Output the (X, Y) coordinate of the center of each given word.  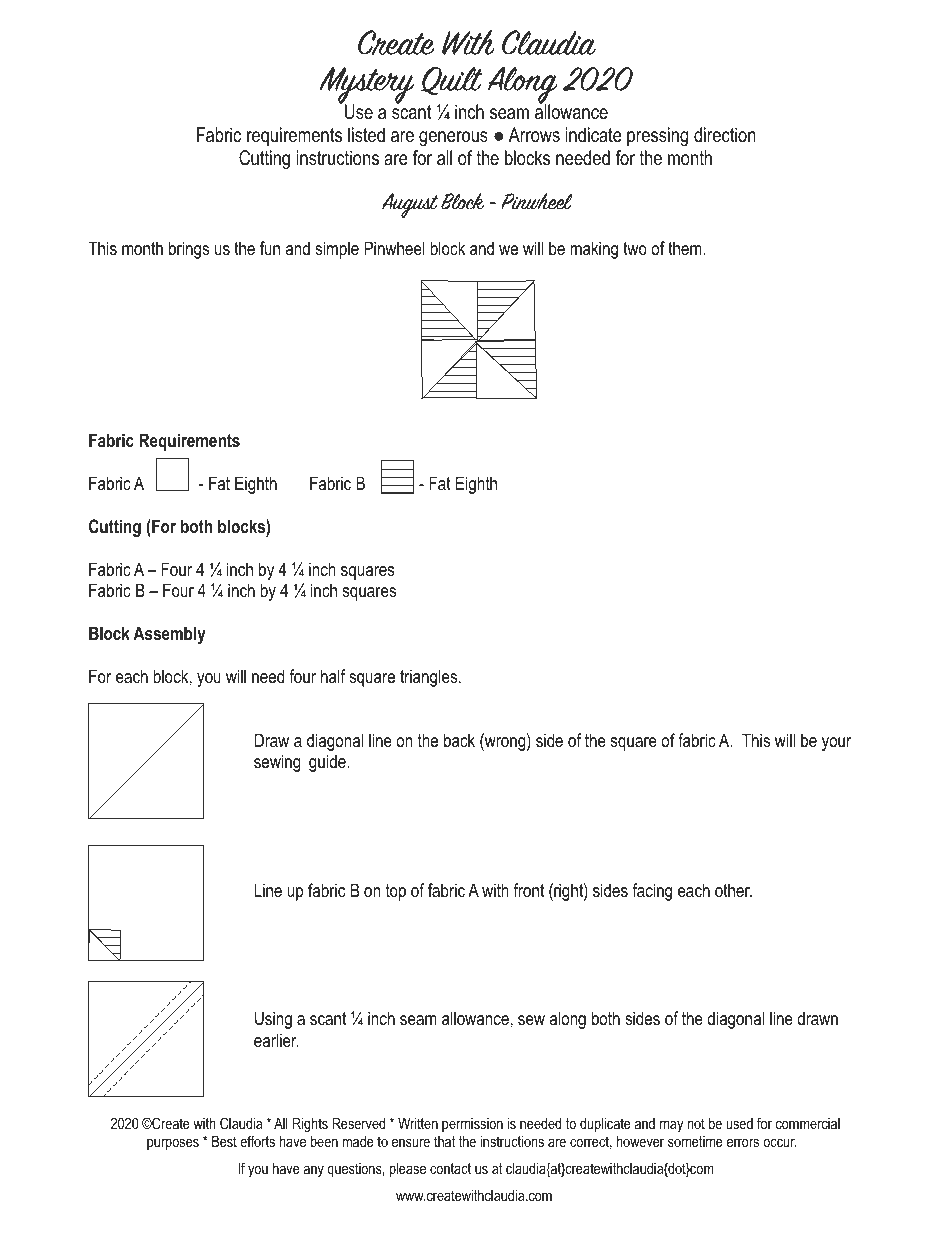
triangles (430, 678)
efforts (257, 1141)
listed (366, 135)
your (836, 744)
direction (725, 135)
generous (453, 139)
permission (472, 1125)
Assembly (169, 635)
